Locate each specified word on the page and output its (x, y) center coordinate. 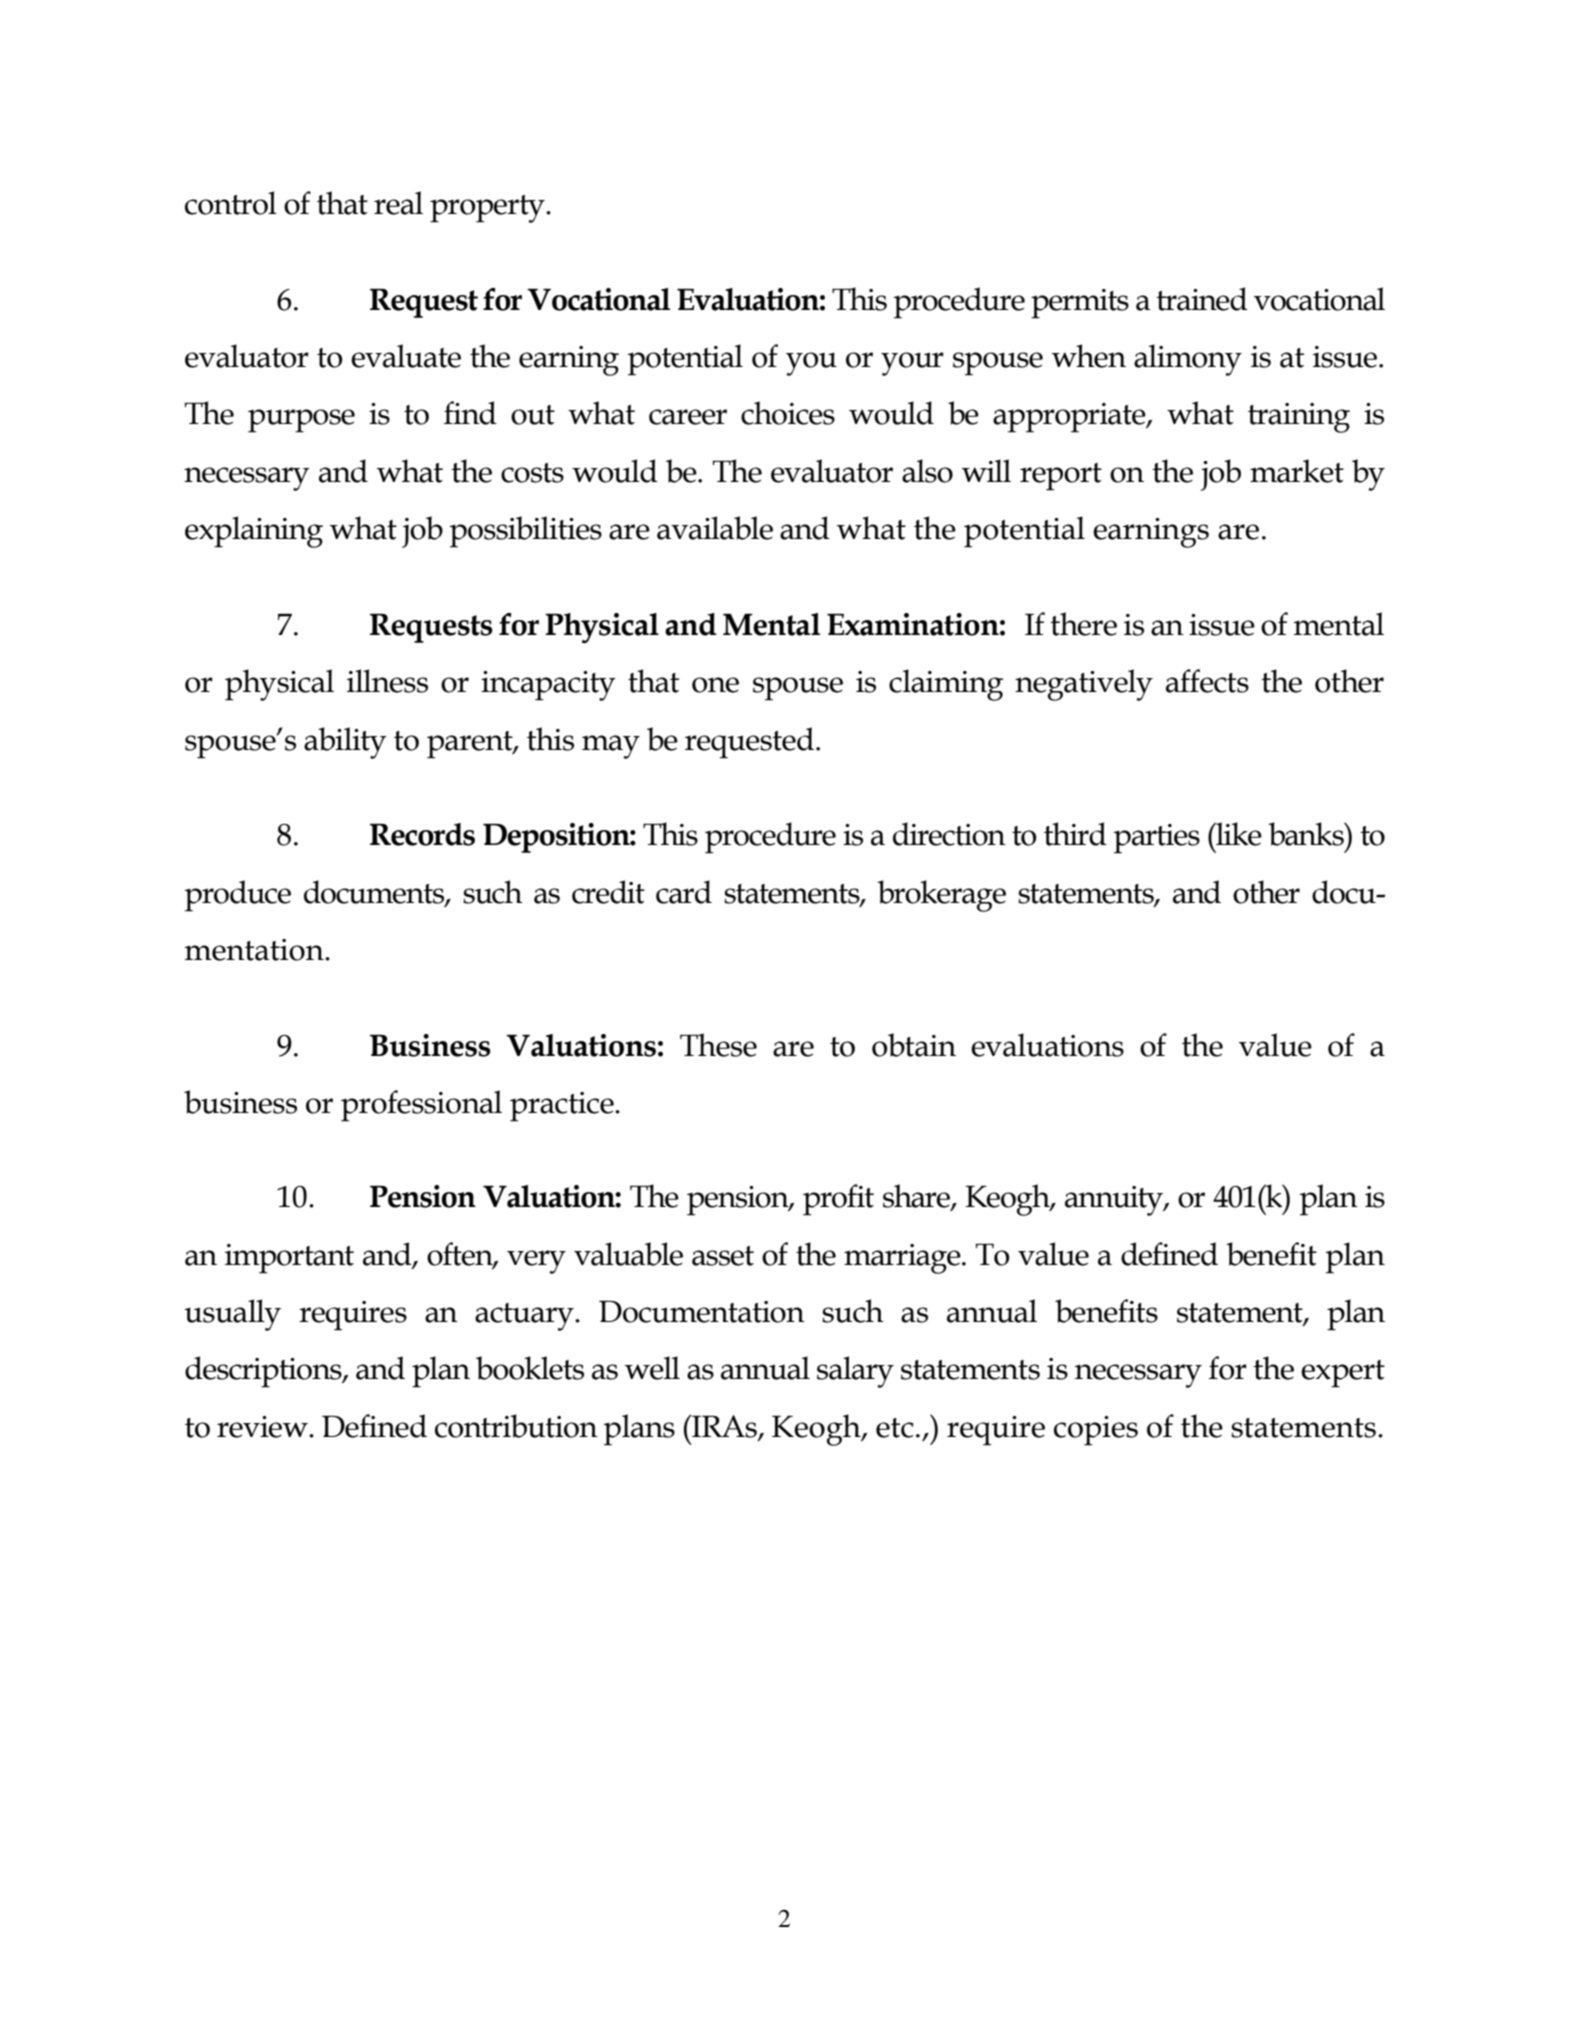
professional (421, 1106)
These (718, 1045)
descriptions (264, 1372)
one (715, 685)
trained (1202, 299)
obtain (914, 1045)
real (398, 203)
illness (387, 681)
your (912, 364)
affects (1207, 681)
